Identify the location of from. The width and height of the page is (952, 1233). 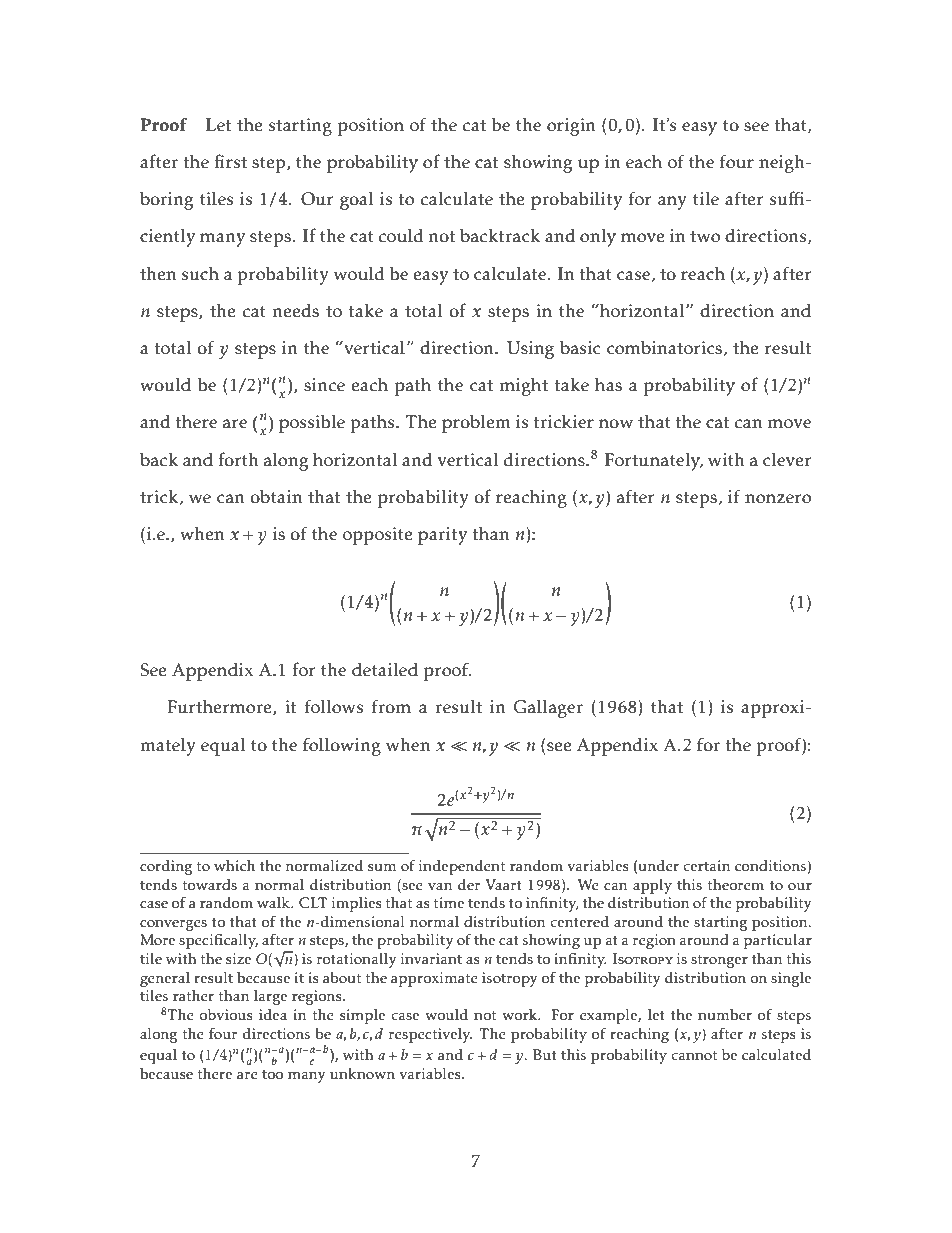
(391, 706).
